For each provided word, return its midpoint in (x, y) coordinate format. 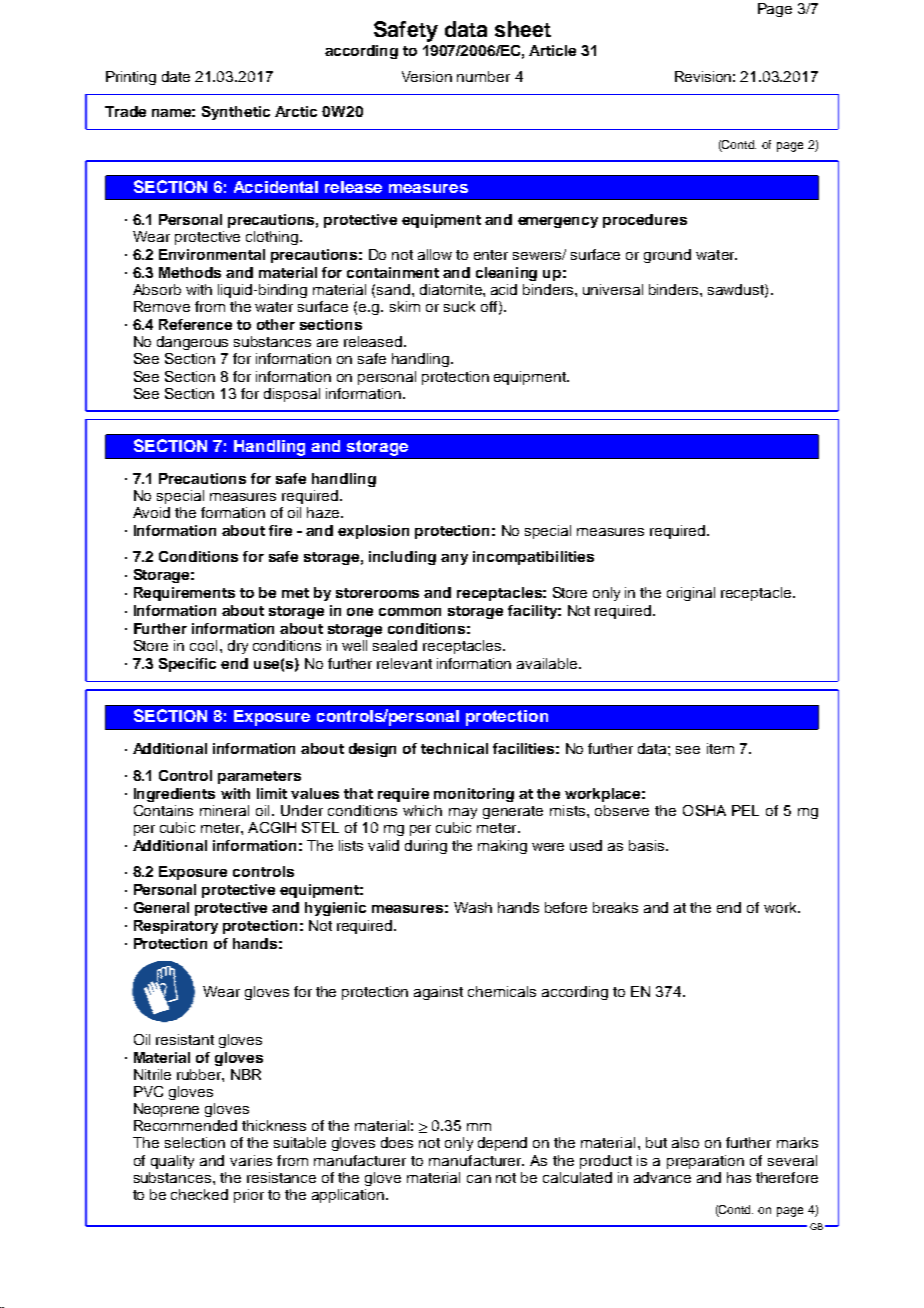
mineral (224, 810)
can (479, 1179)
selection (195, 1142)
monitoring (474, 795)
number (483, 76)
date (176, 76)
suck (459, 306)
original (691, 594)
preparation (705, 1162)
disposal (292, 395)
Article (552, 50)
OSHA (704, 810)
